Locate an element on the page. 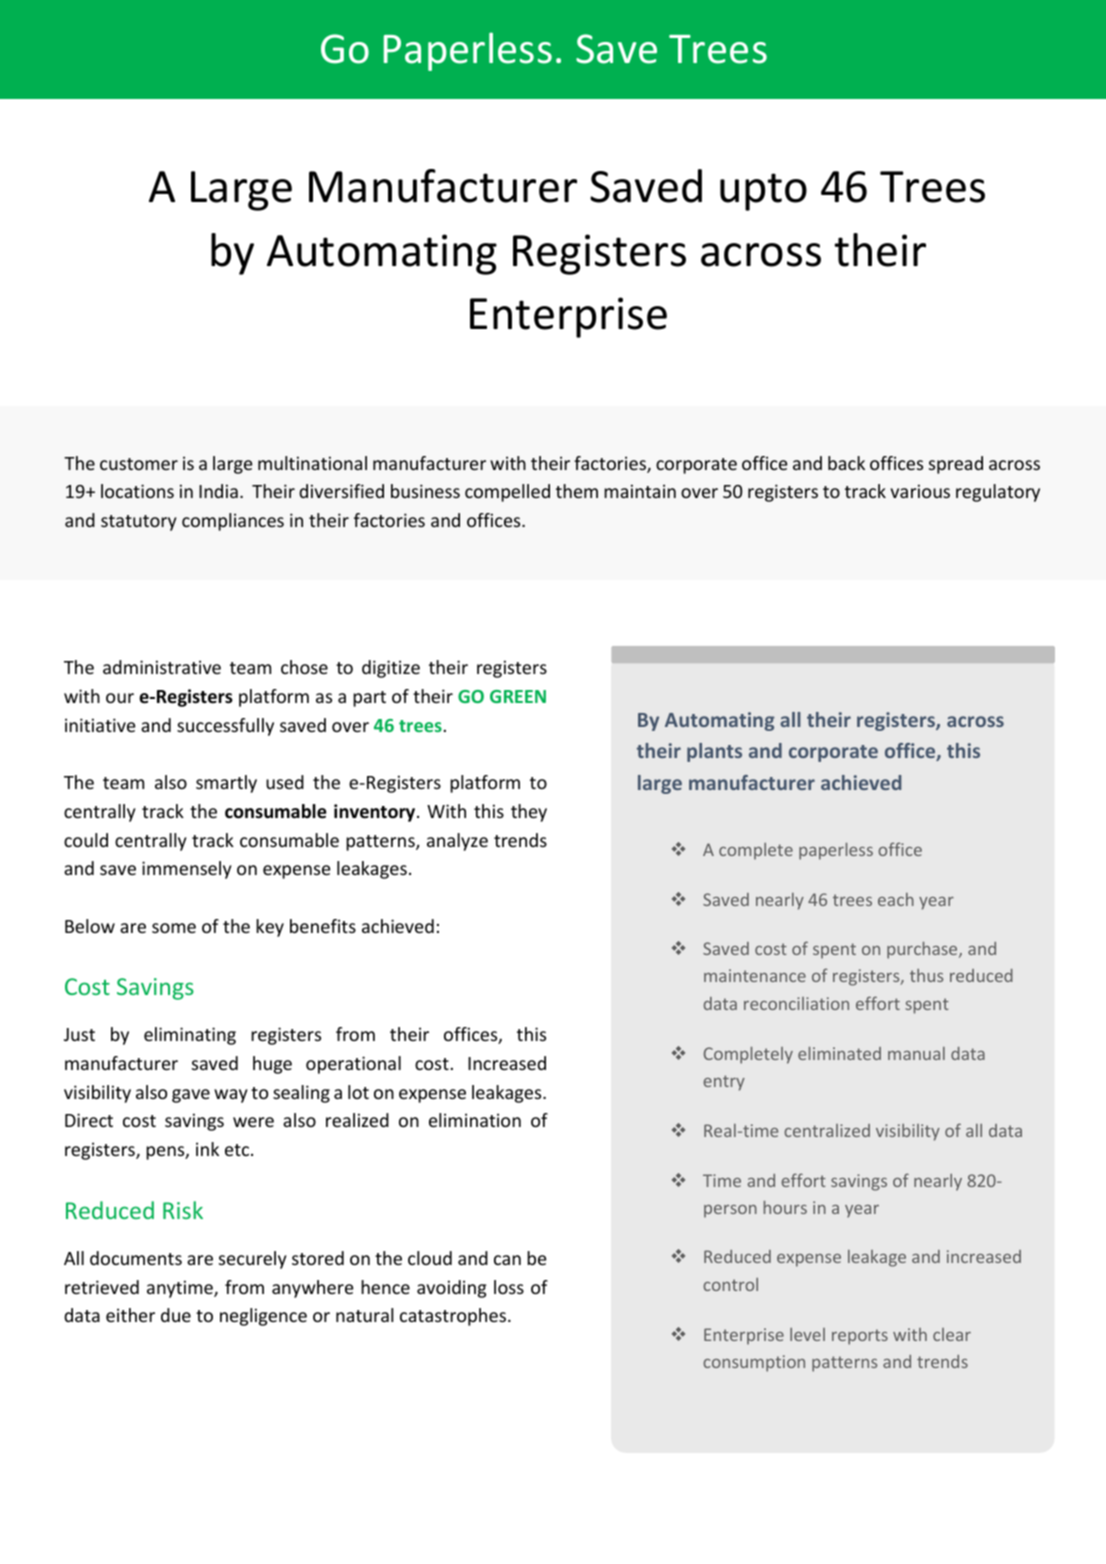 The width and height of the document is (1106, 1564). plants is located at coordinates (714, 752).
